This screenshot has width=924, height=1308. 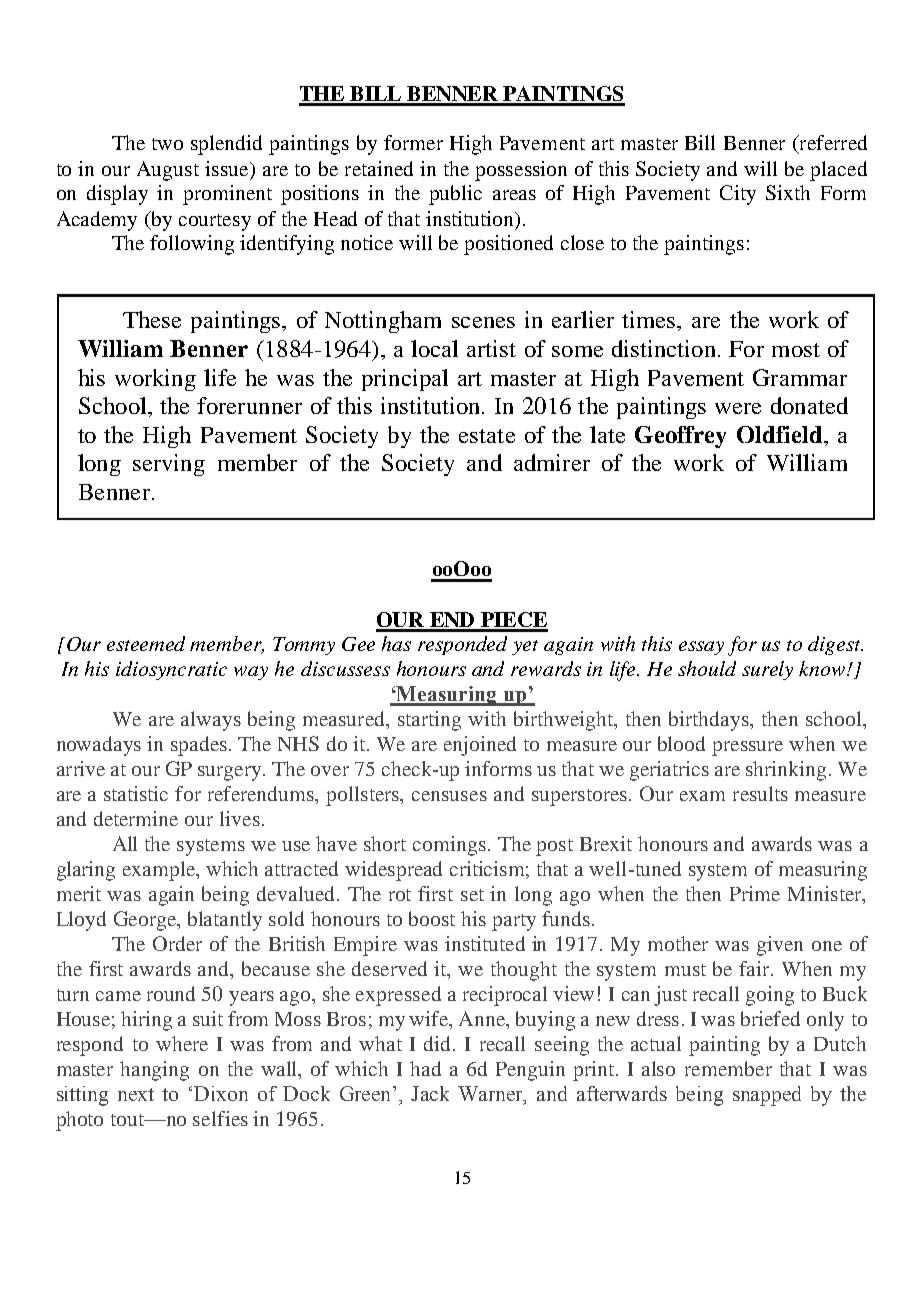 I want to click on comings, so click(x=449, y=846).
